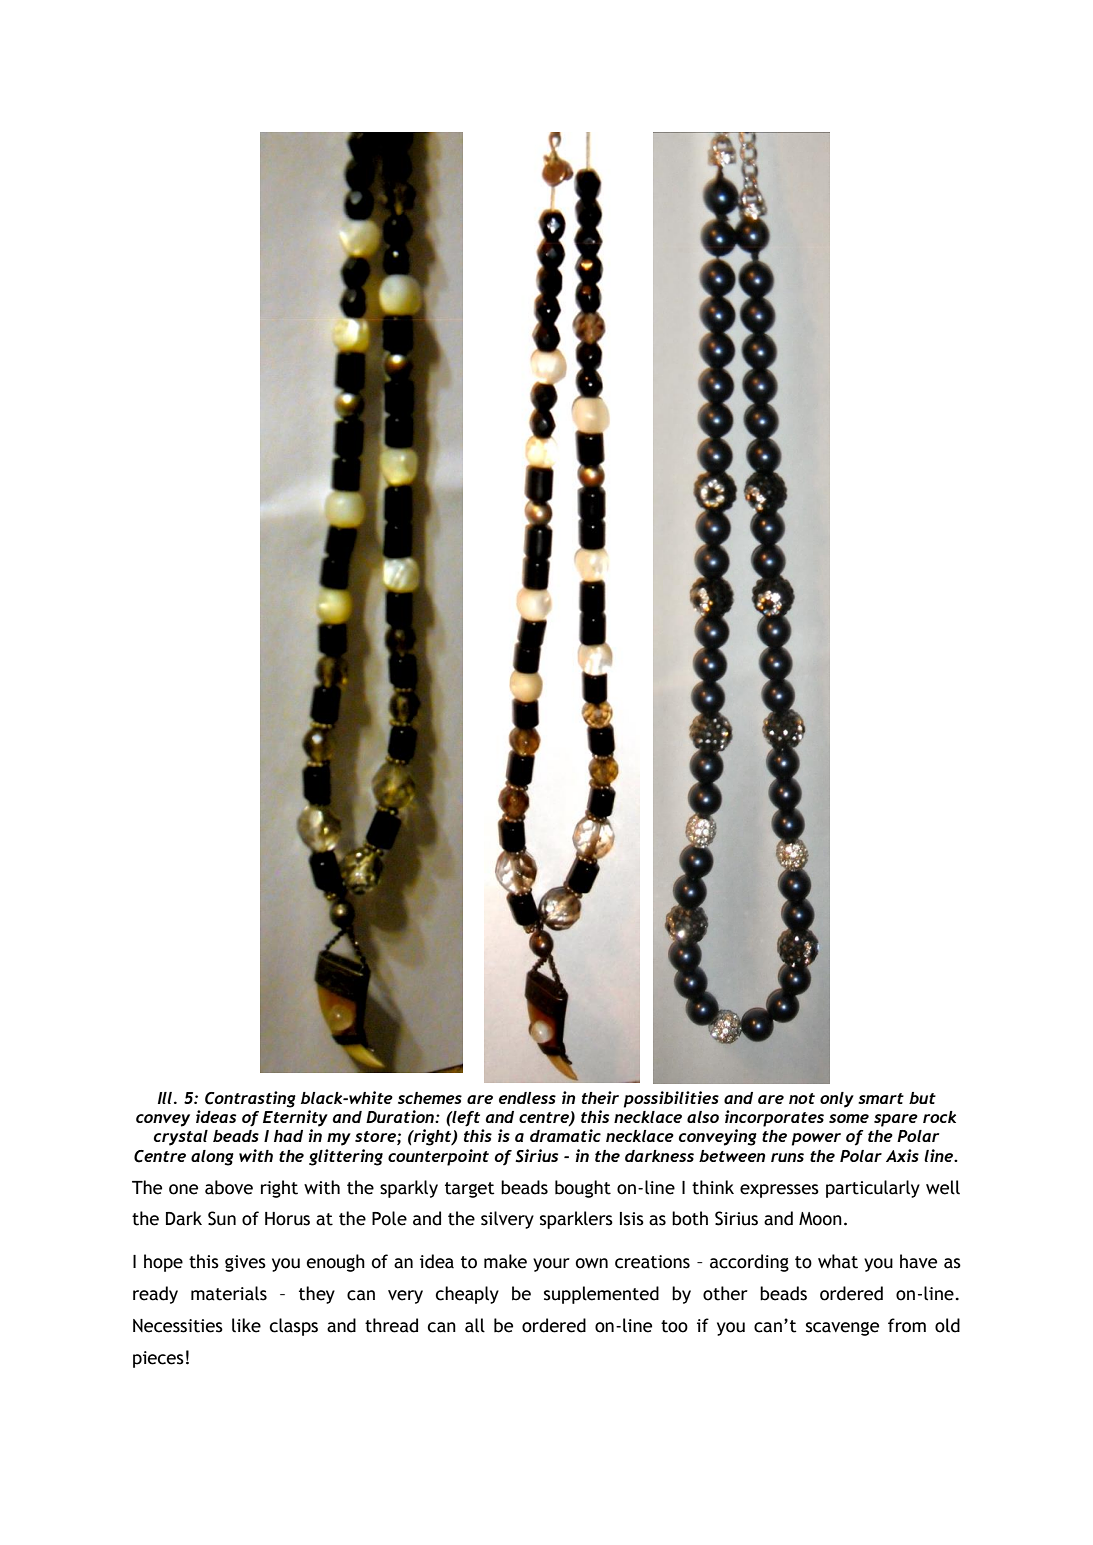 The width and height of the page is (1093, 1545). Describe the element at coordinates (820, 1219) in the page. I see `Moon` at that location.
